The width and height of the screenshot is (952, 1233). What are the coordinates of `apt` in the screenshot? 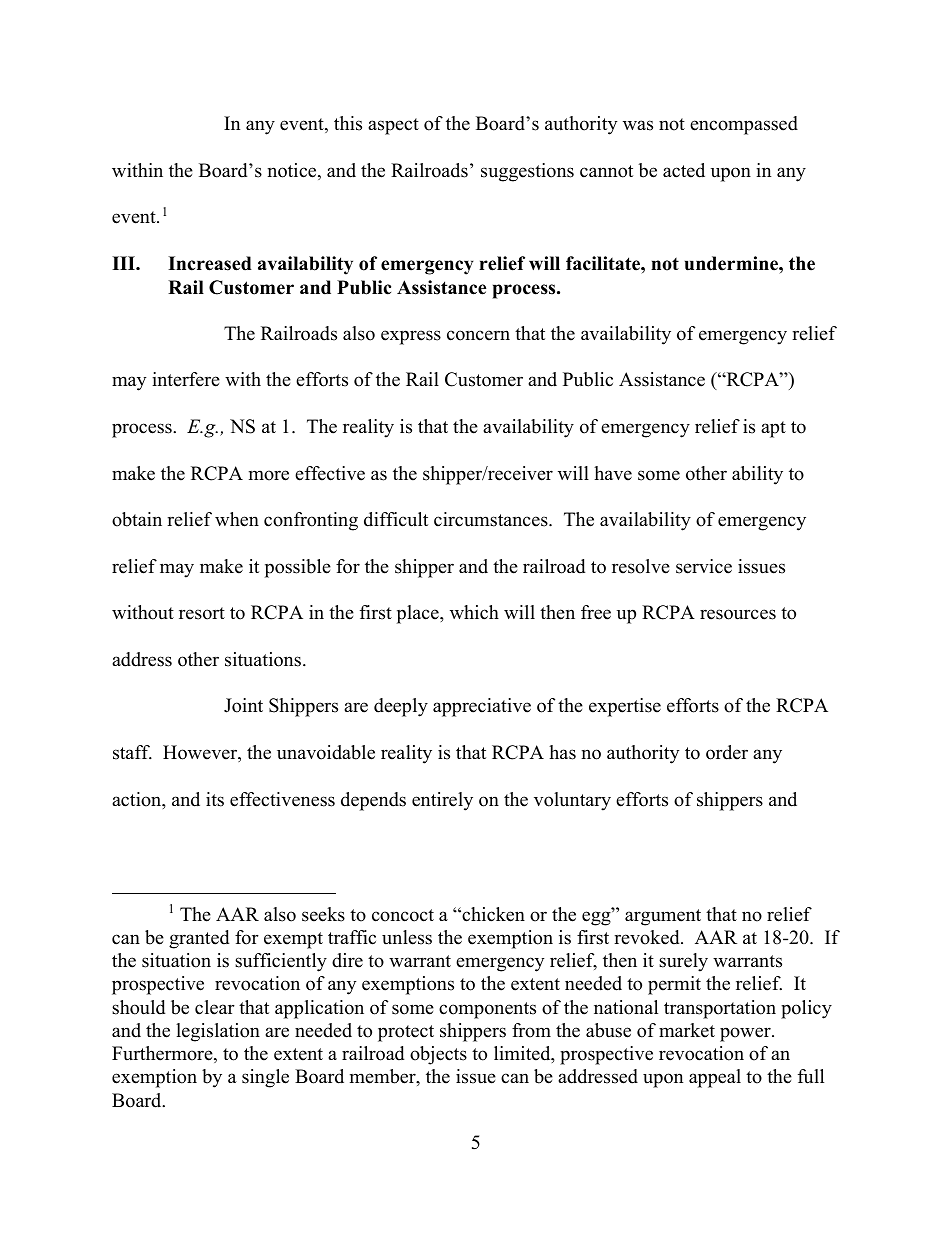 It's located at (773, 429).
